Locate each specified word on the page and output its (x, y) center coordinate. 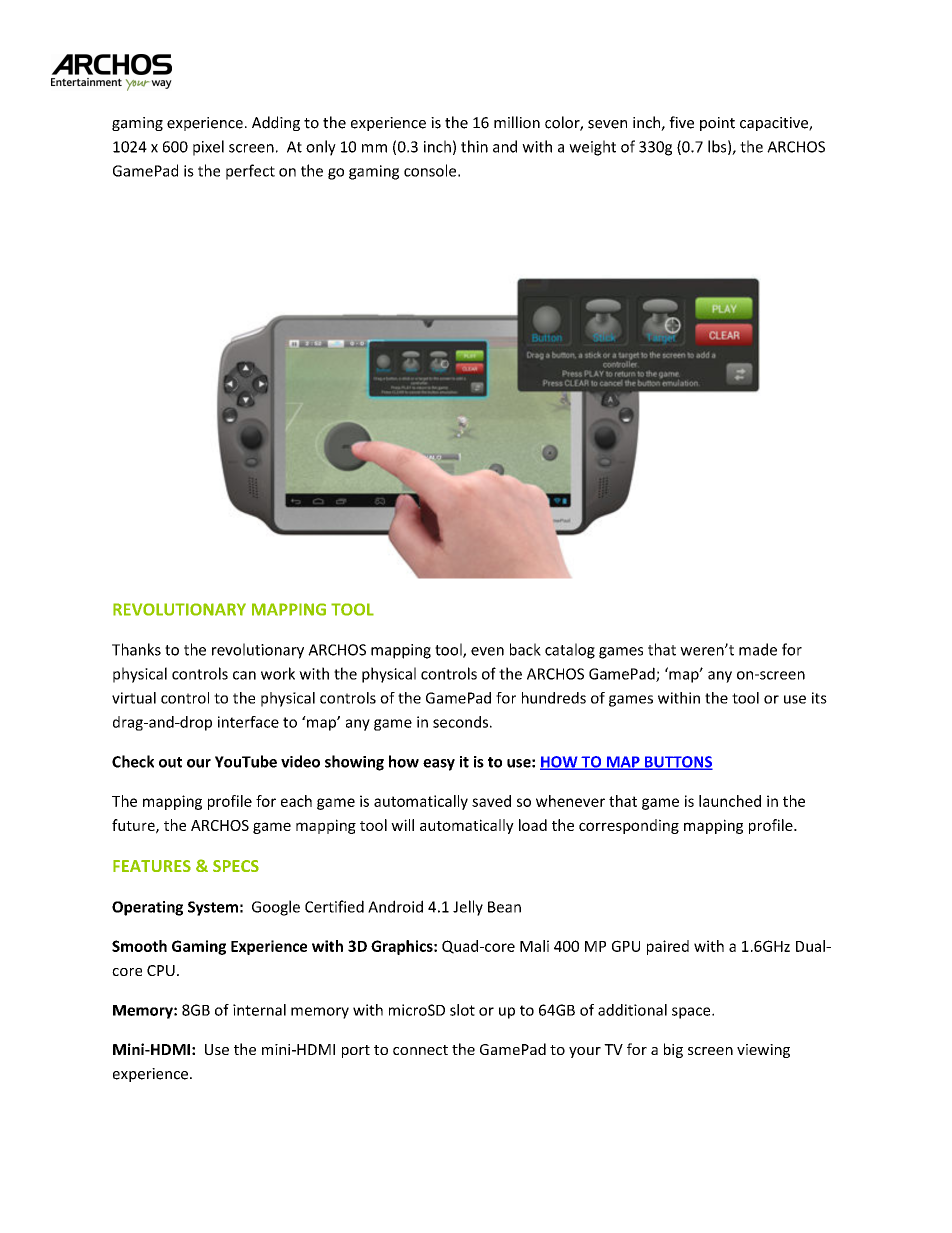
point (717, 124)
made (758, 649)
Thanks (136, 649)
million (517, 122)
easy (439, 765)
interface (248, 722)
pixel (208, 148)
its (819, 698)
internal (259, 1010)
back (525, 649)
